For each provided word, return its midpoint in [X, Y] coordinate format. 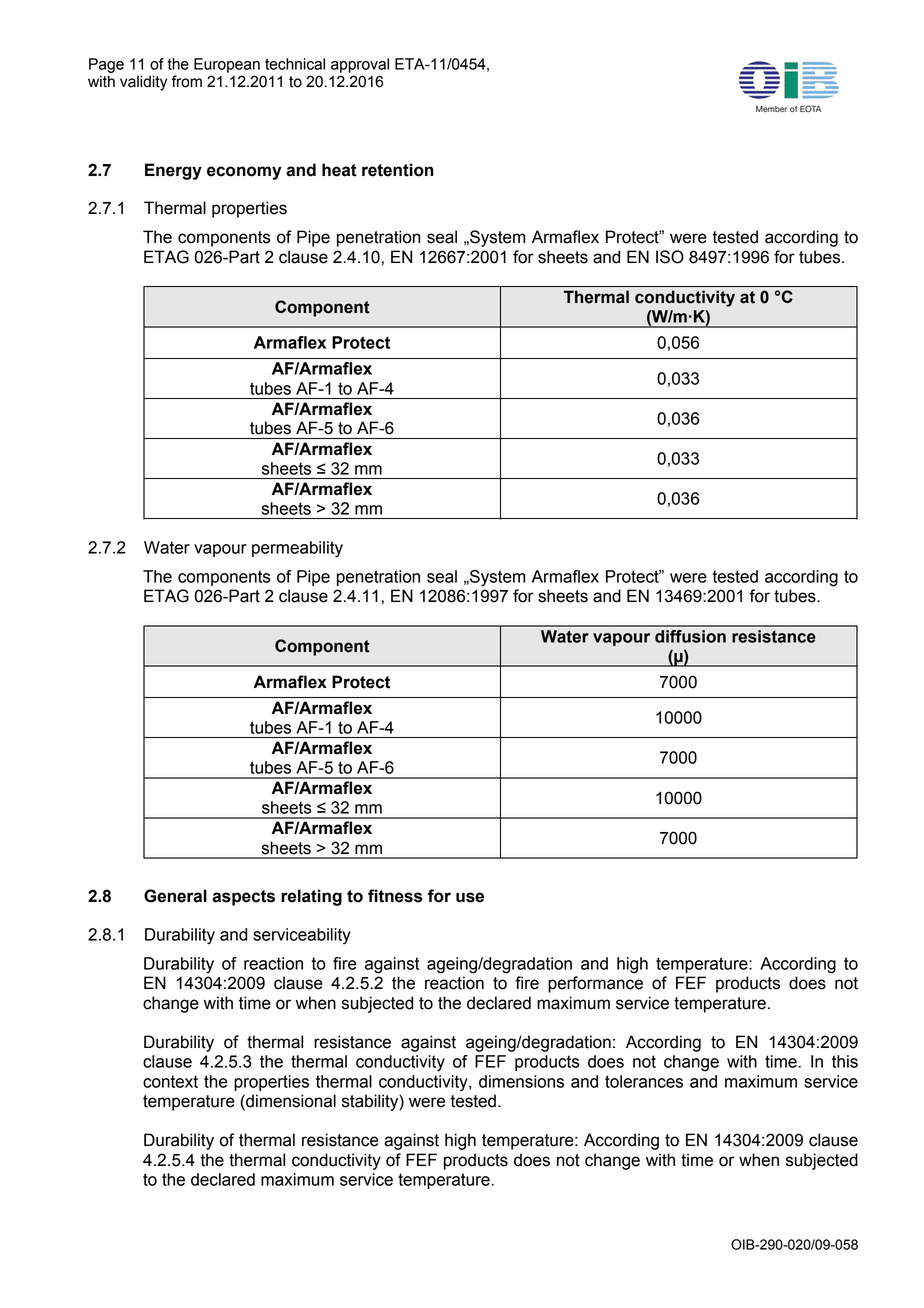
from [186, 81]
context [170, 1081]
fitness [395, 896]
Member [771, 109]
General [175, 896]
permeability [297, 549]
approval [360, 65]
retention [397, 170]
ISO [670, 257]
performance [595, 984]
